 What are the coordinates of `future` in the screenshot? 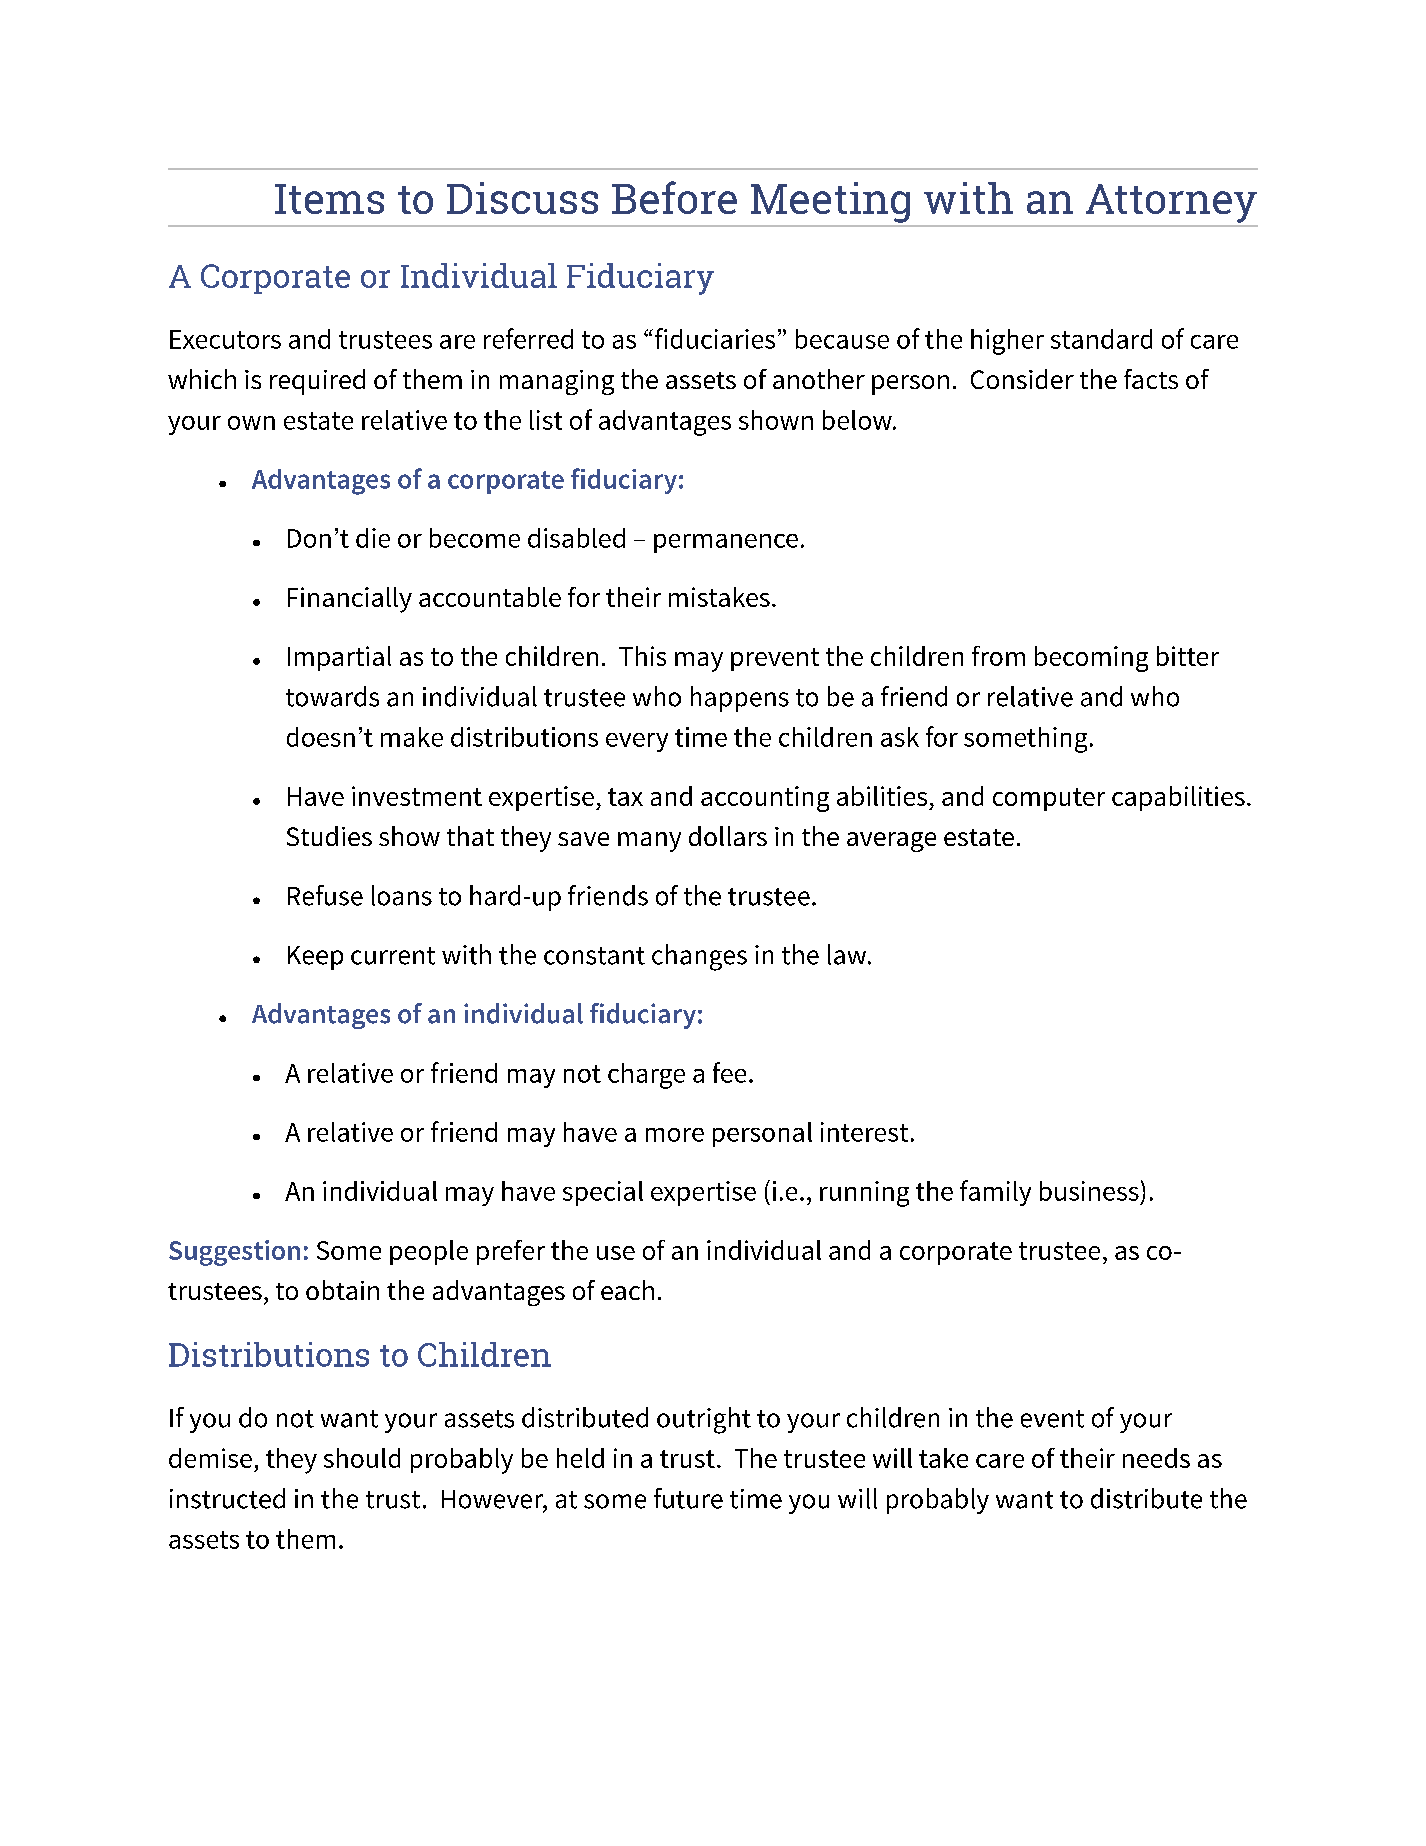 It's located at (688, 1498).
